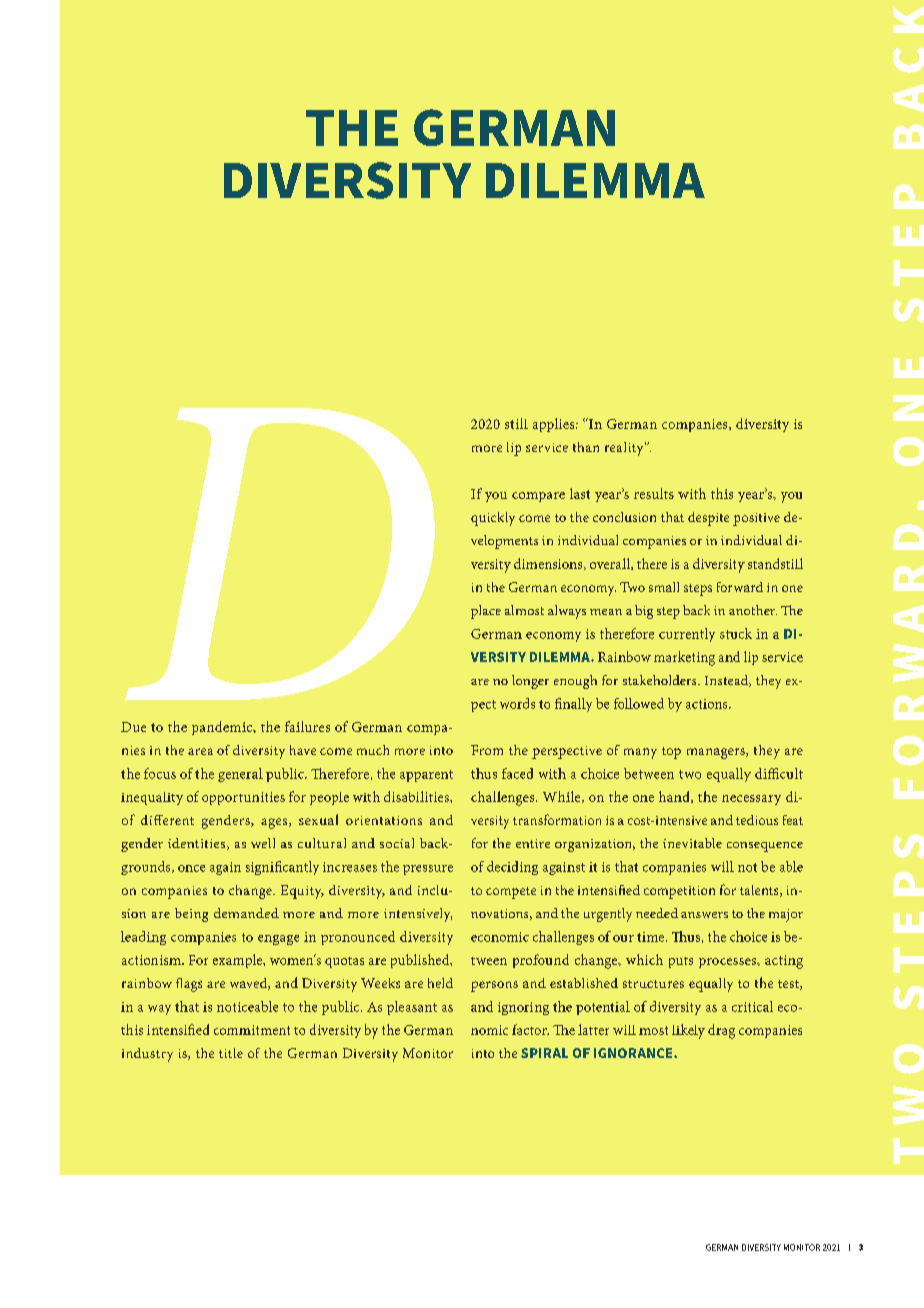 Image resolution: width=924 pixels, height=1308 pixels. What do you see at coordinates (654, 493) in the image?
I see `results` at bounding box center [654, 493].
